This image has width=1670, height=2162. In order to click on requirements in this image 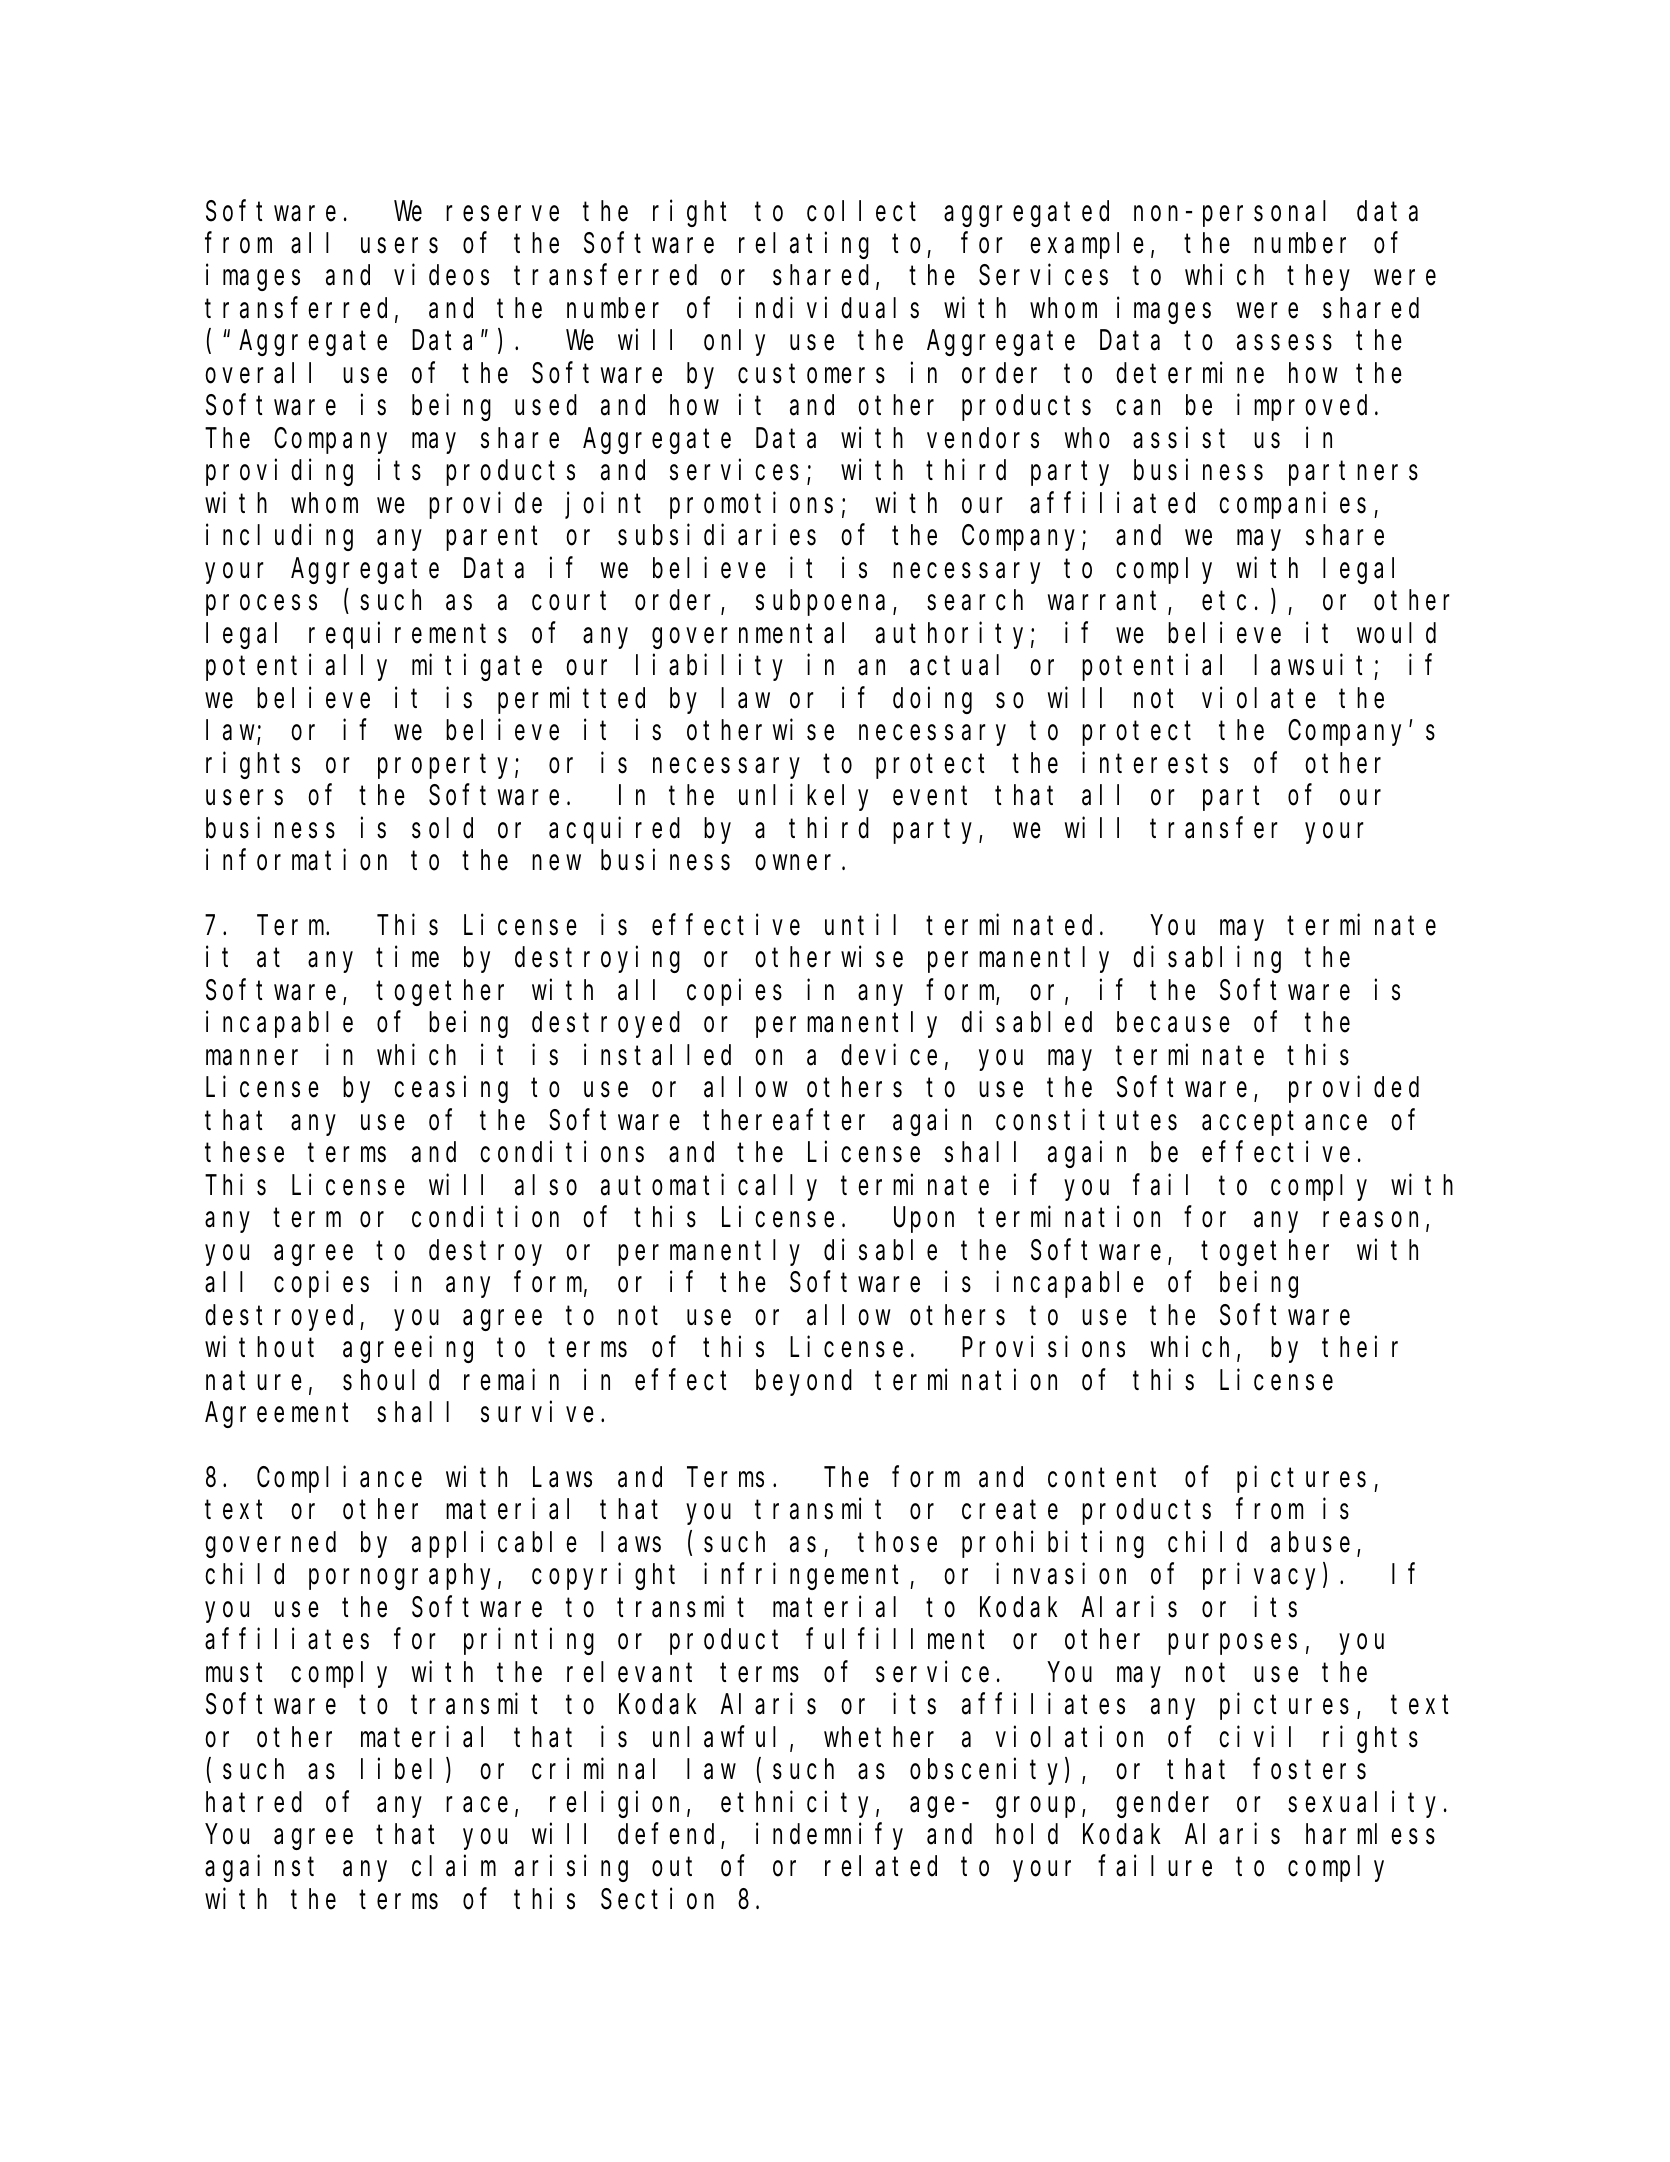, I will do `click(408, 635)`.
